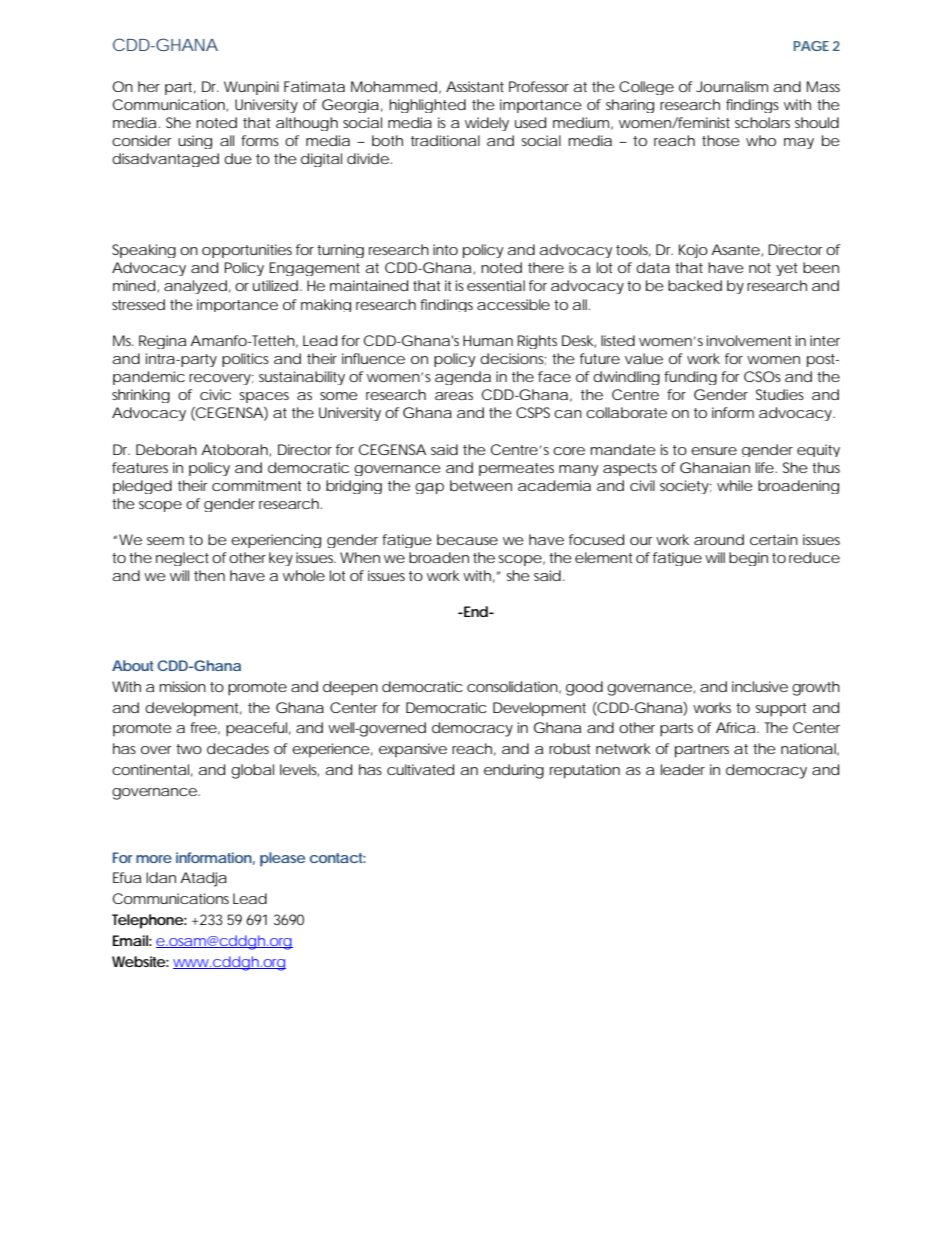 This screenshot has height=1233, width=952. What do you see at coordinates (781, 710) in the screenshot?
I see `support` at bounding box center [781, 710].
